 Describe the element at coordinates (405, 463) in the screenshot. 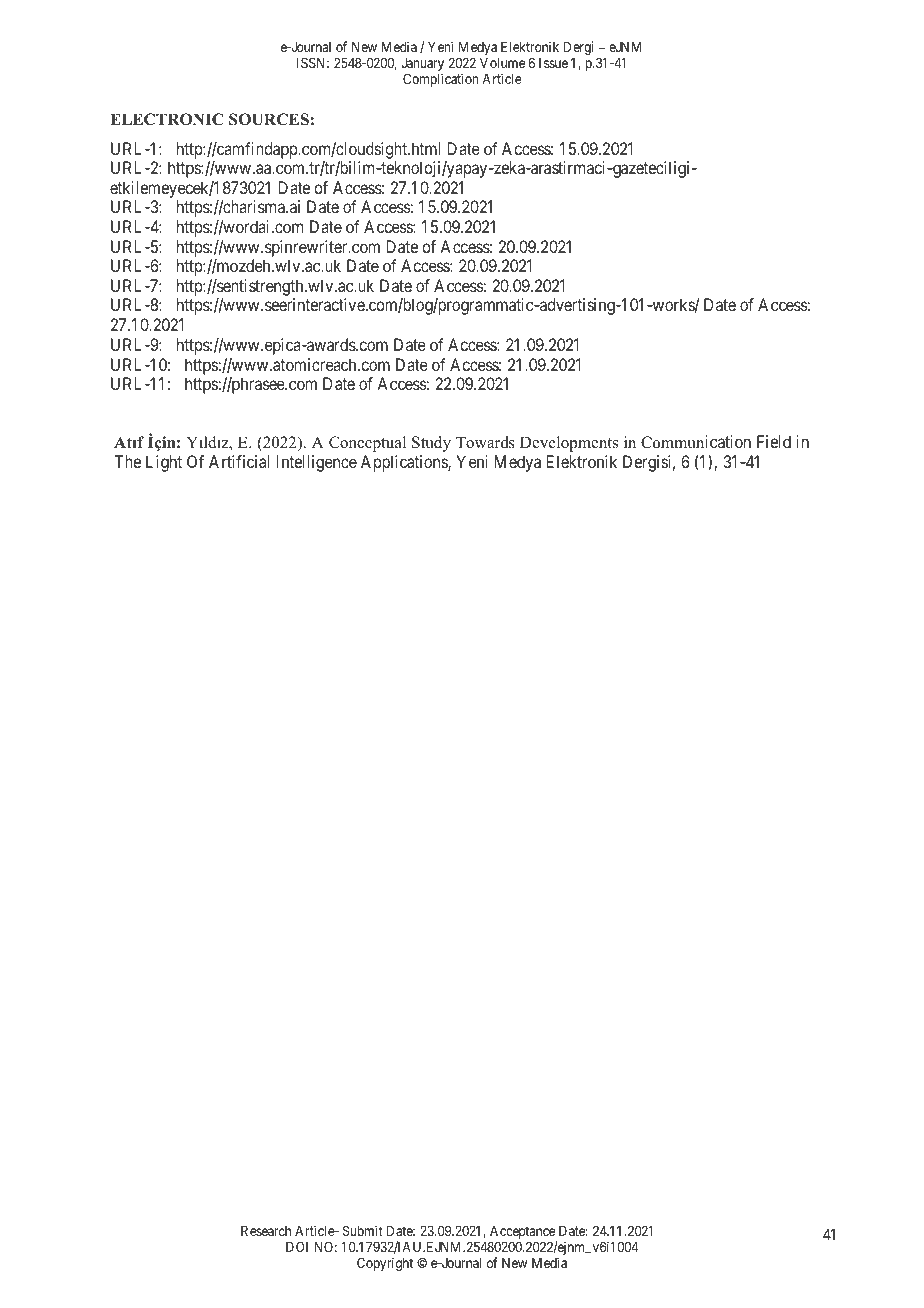

I see `Applications` at that location.
